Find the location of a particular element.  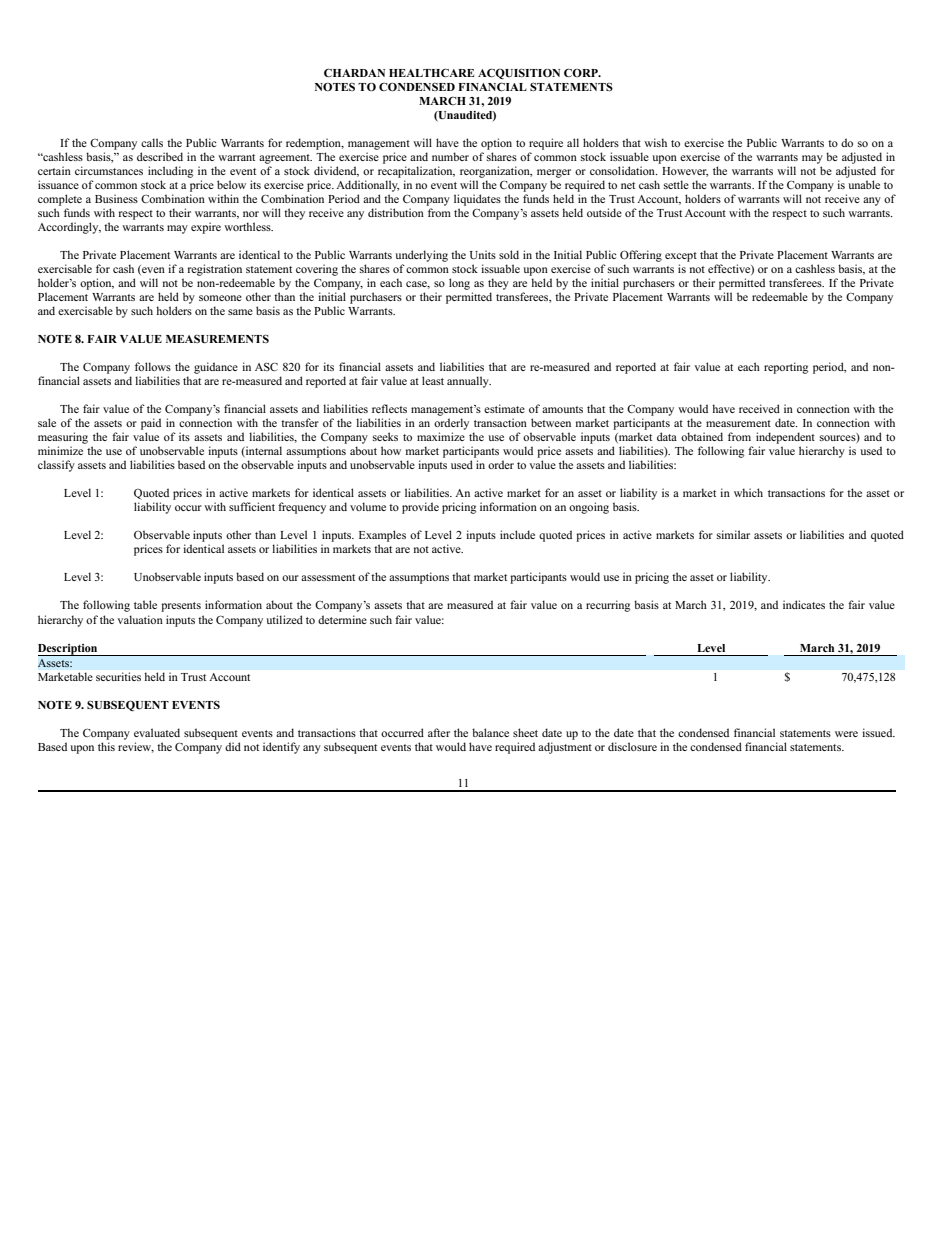

long is located at coordinates (459, 284).
